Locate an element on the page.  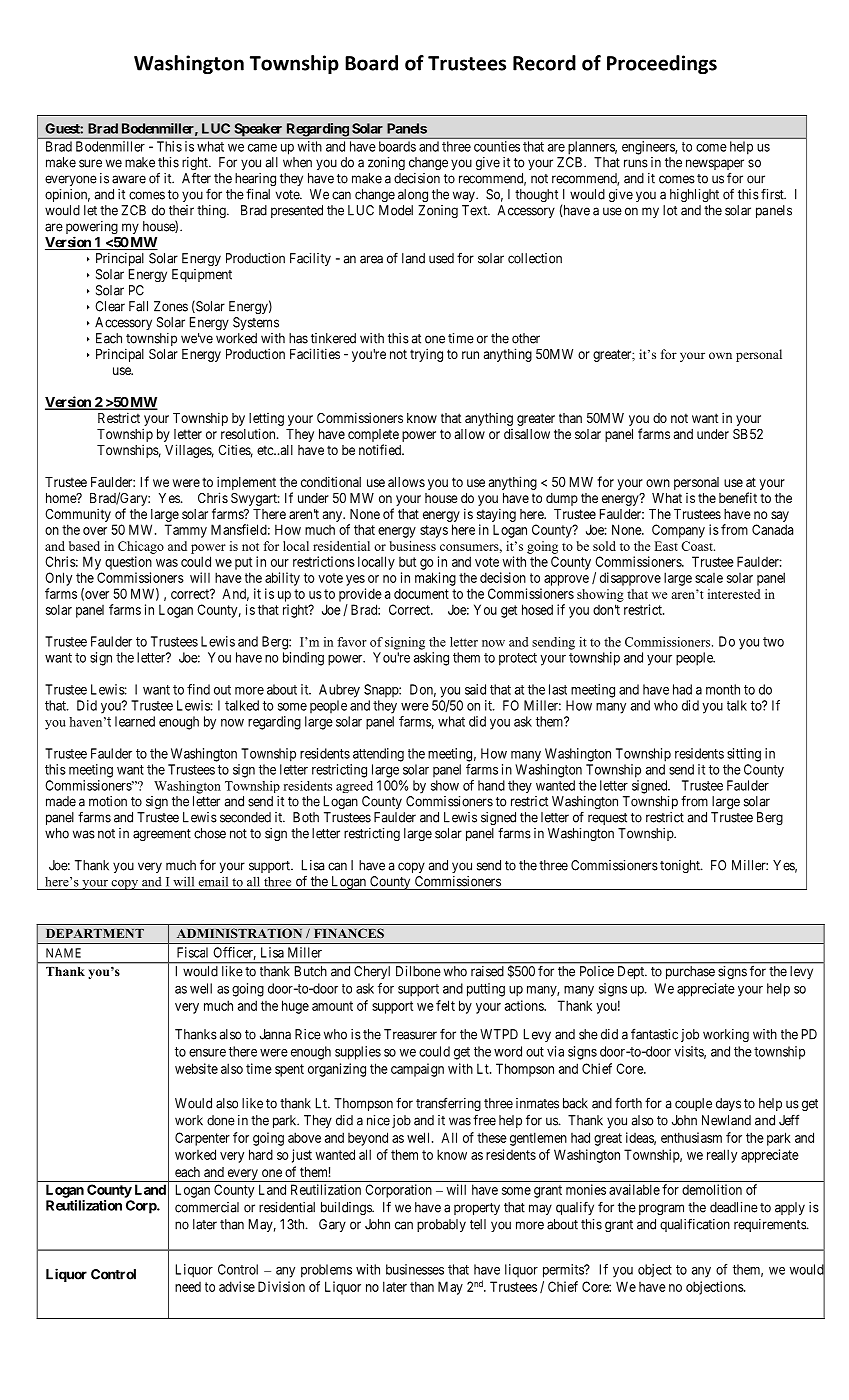
Proceedings is located at coordinates (662, 64).
